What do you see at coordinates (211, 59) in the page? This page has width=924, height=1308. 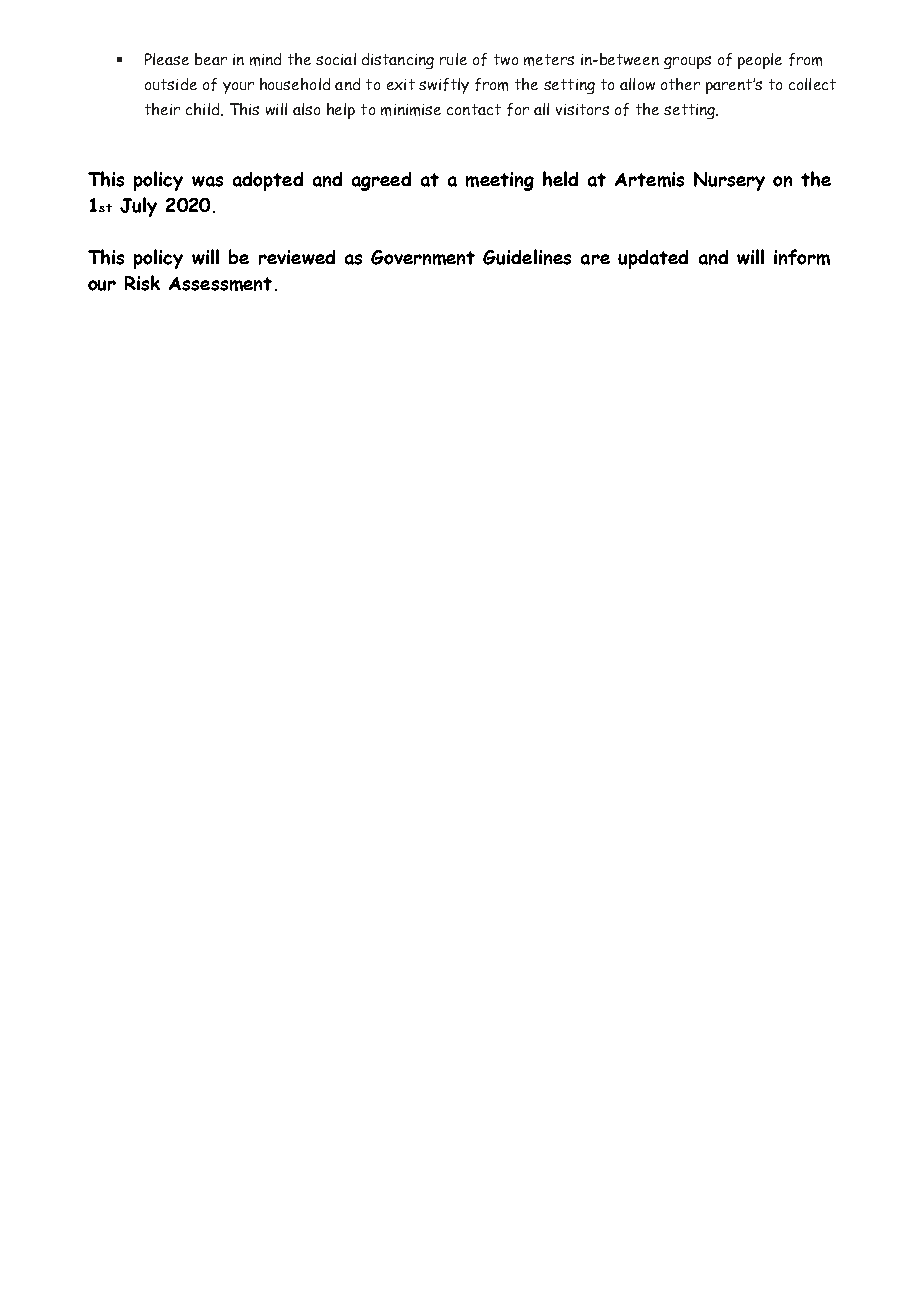 I see `bear` at bounding box center [211, 59].
